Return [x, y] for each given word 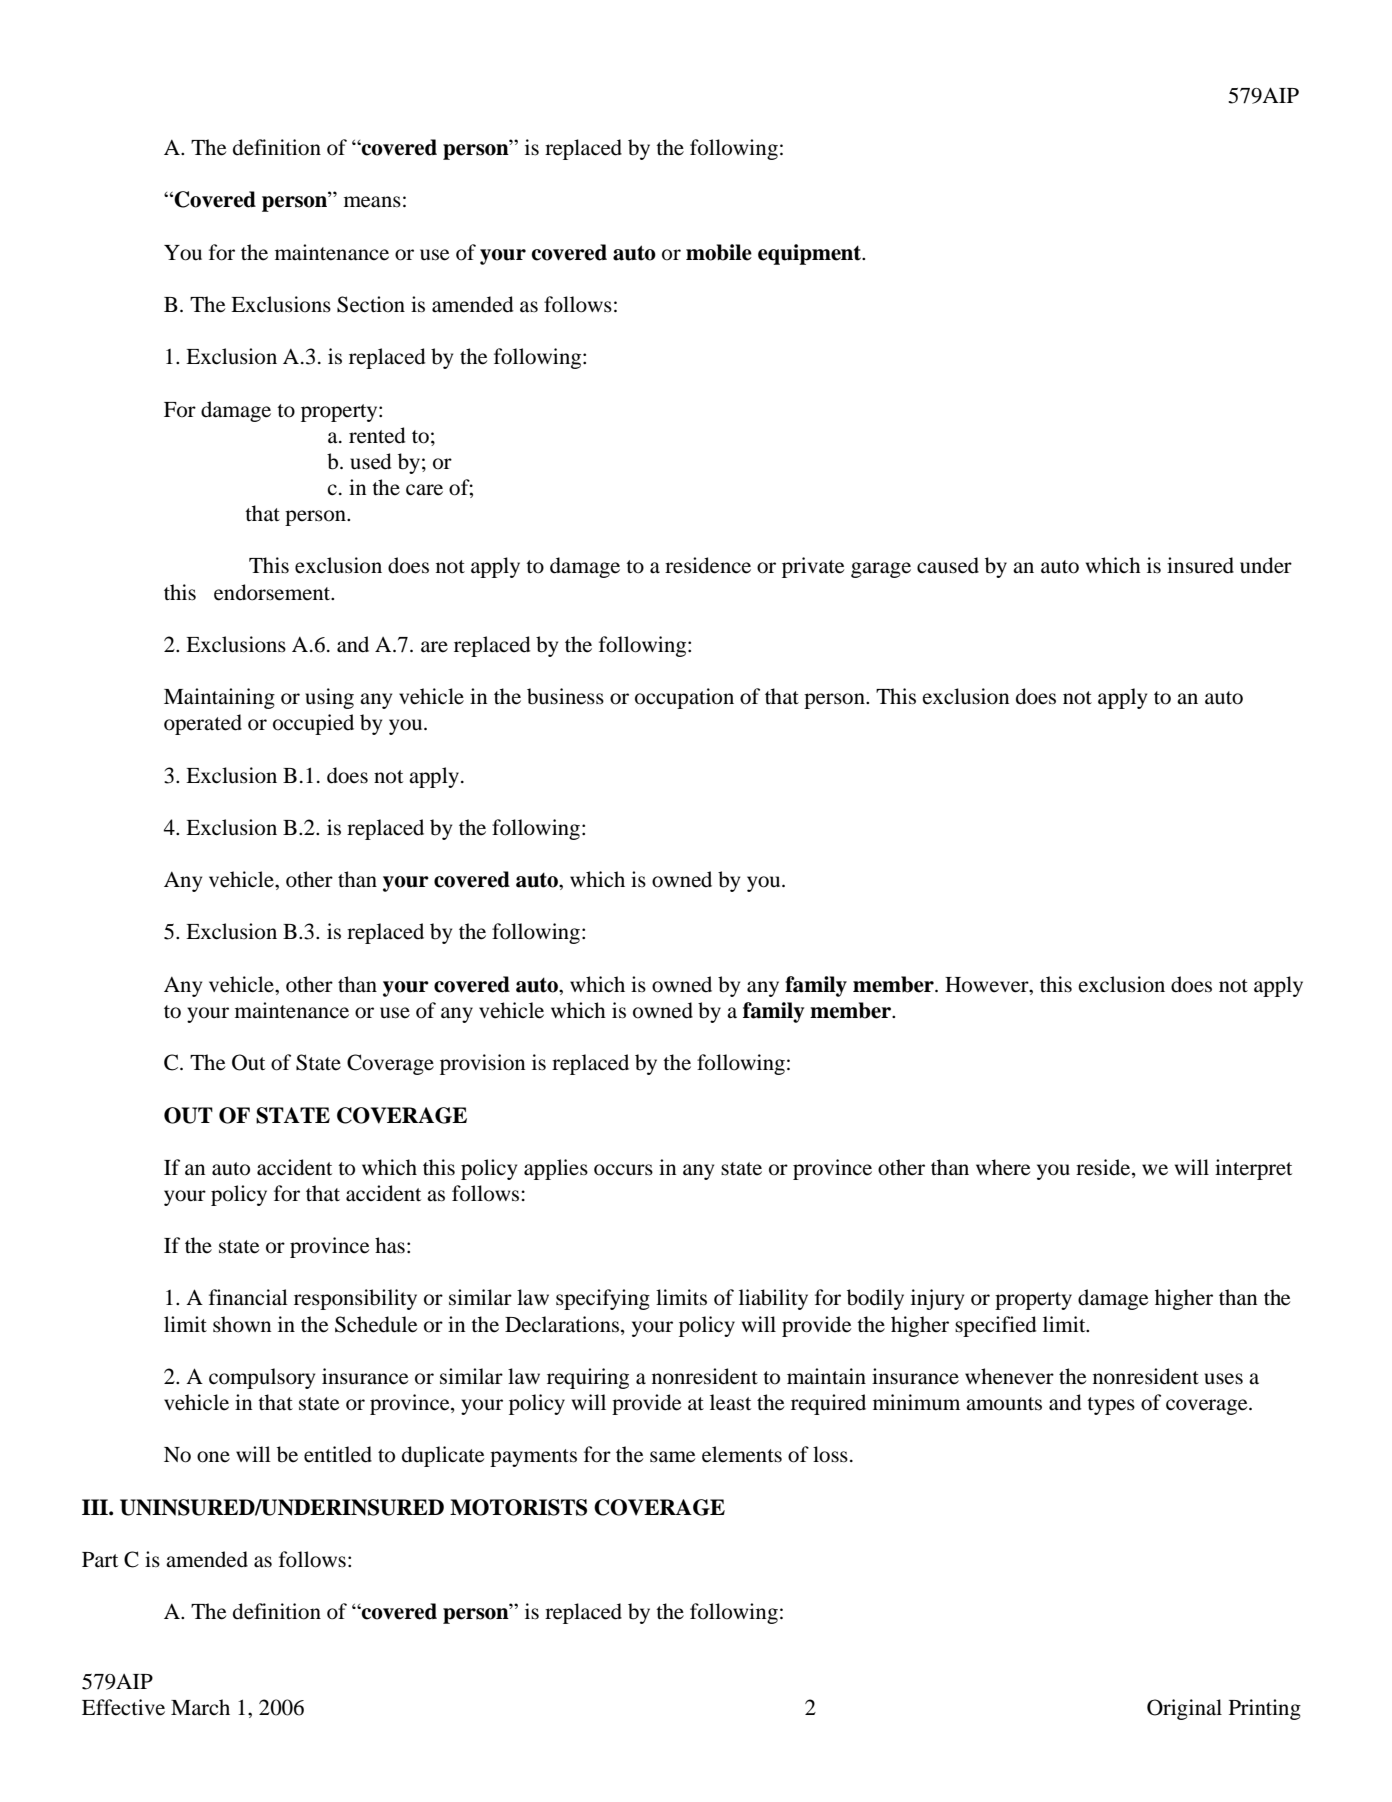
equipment [811, 254]
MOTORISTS [518, 1507]
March [200, 1707]
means [372, 202]
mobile [719, 252]
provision [482, 1064]
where [1003, 1167]
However [988, 985]
